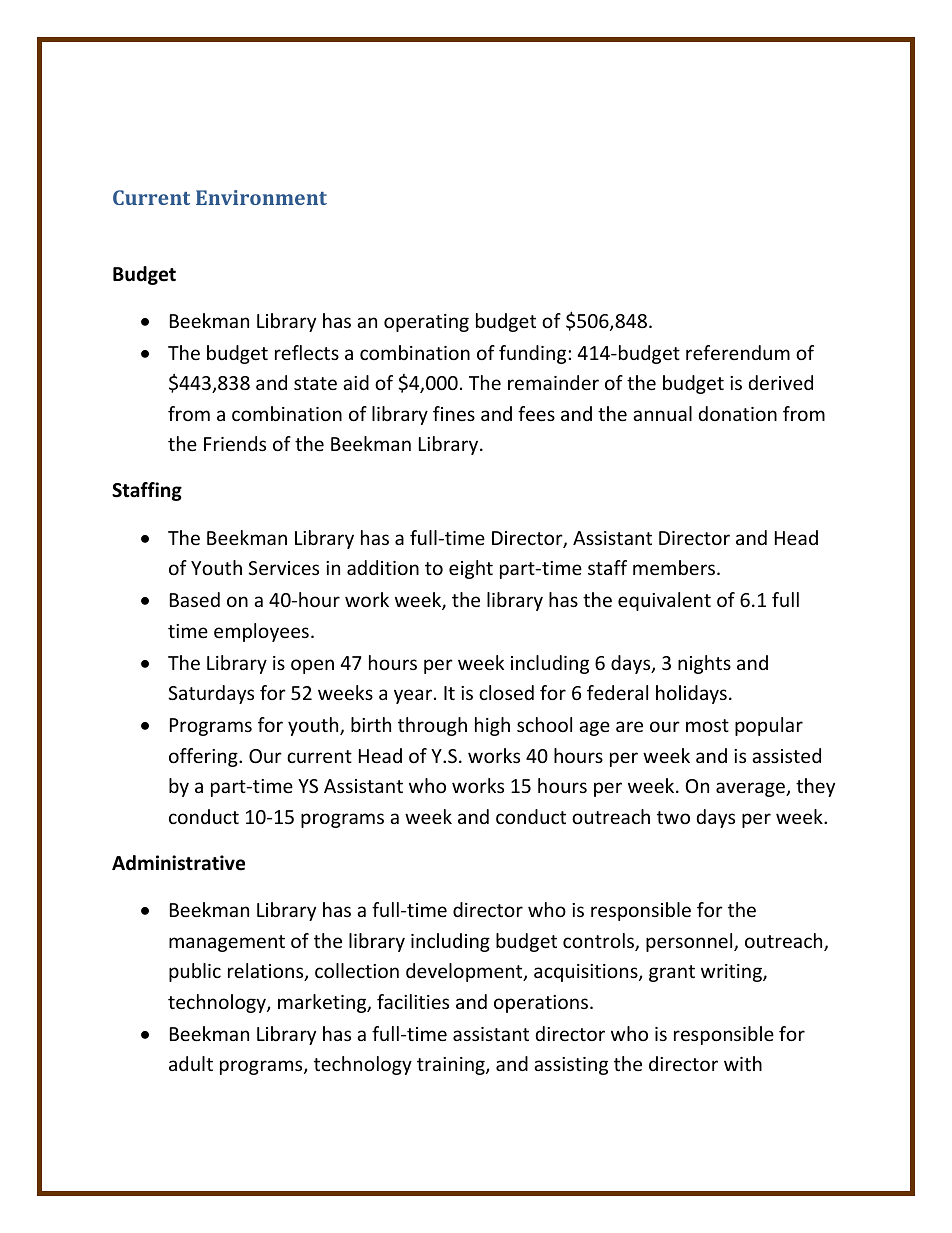 The height and width of the document is (1233, 952). I want to click on Environment, so click(261, 197).
